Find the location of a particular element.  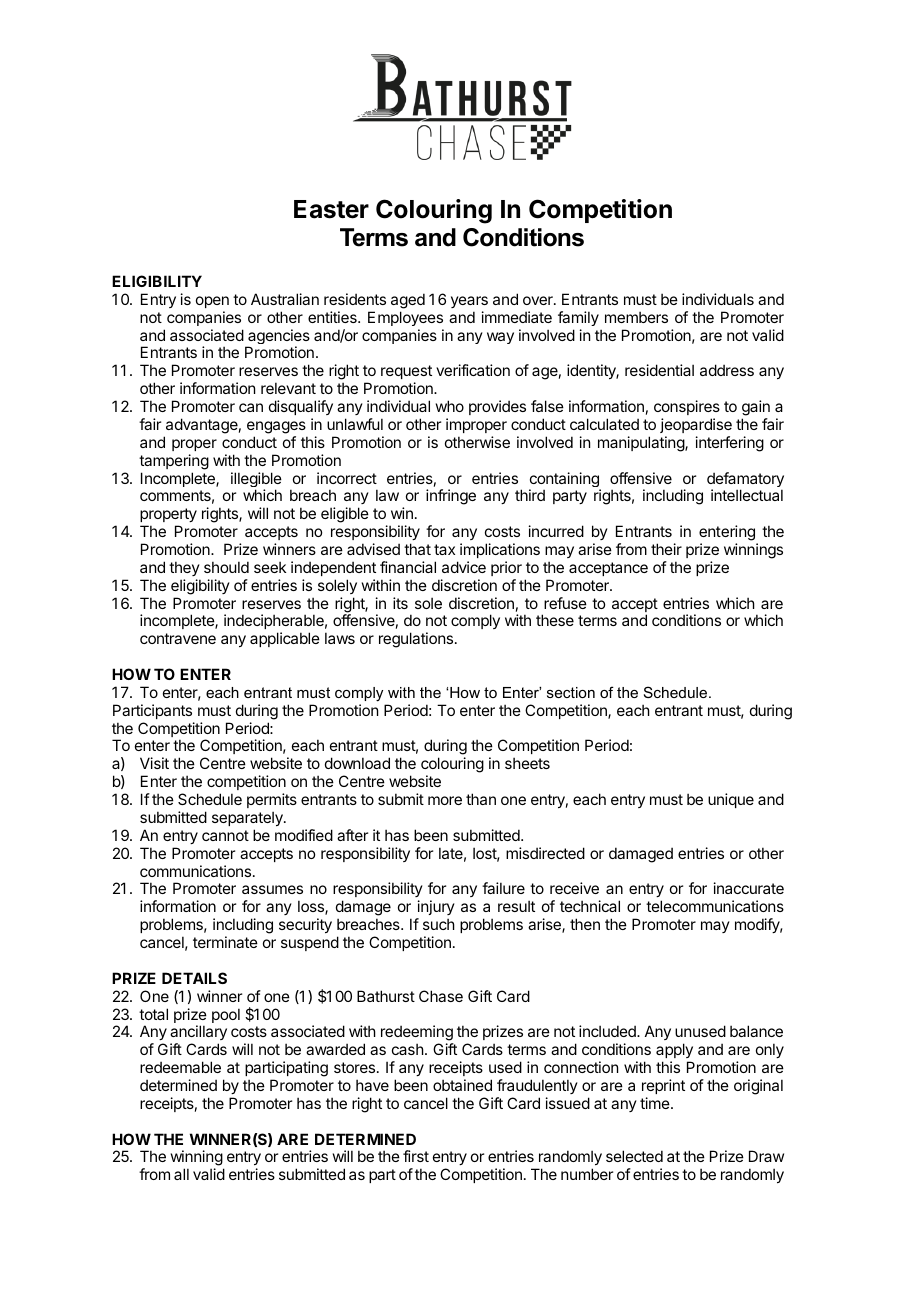

open is located at coordinates (212, 302).
